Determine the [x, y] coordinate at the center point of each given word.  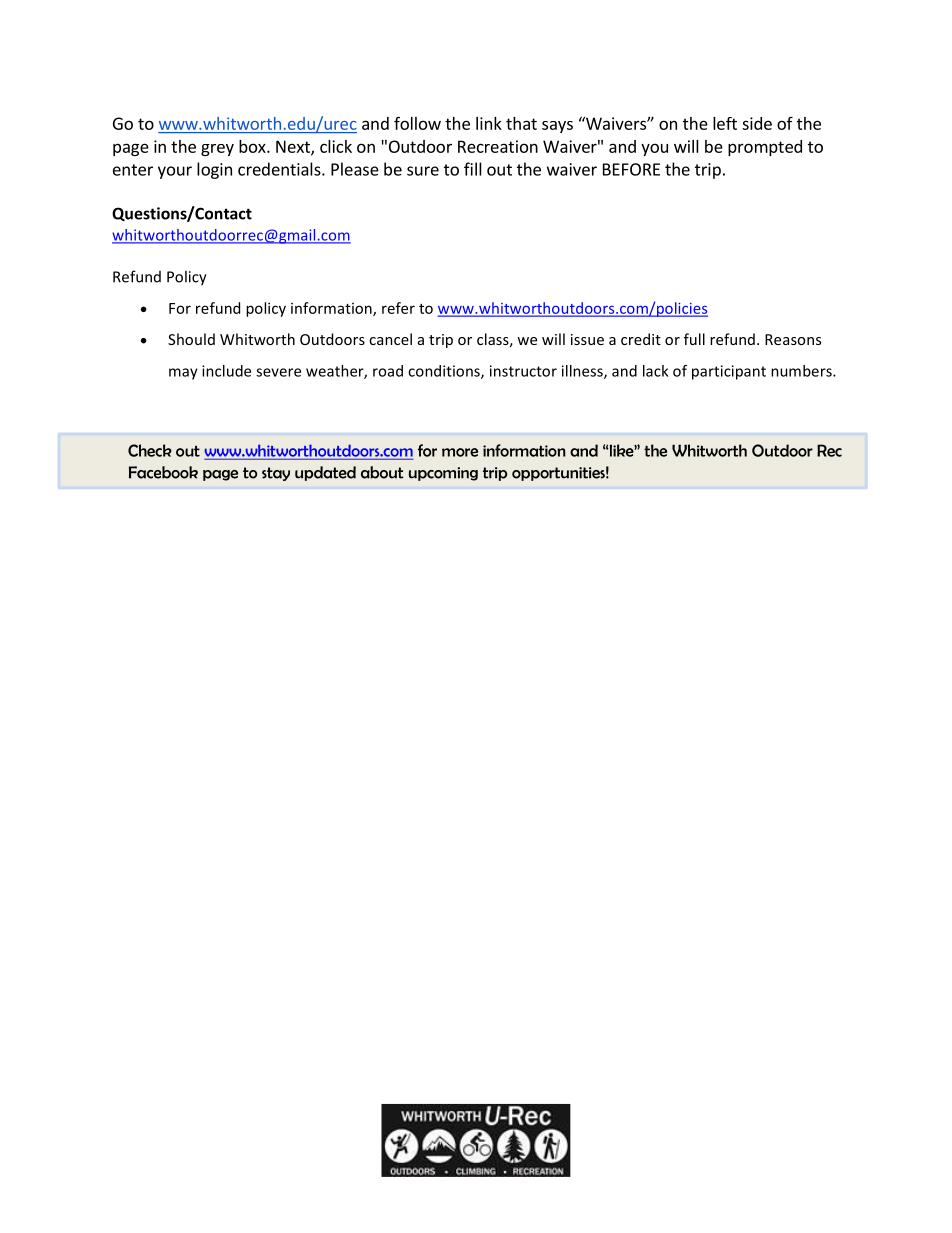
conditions [445, 372]
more [460, 452]
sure [423, 171]
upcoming [443, 474]
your [175, 172]
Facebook [163, 472]
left [725, 123]
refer [398, 308]
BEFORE [631, 169]
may [183, 374]
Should [191, 339]
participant [729, 372]
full [694, 339]
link [489, 123]
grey [217, 150]
